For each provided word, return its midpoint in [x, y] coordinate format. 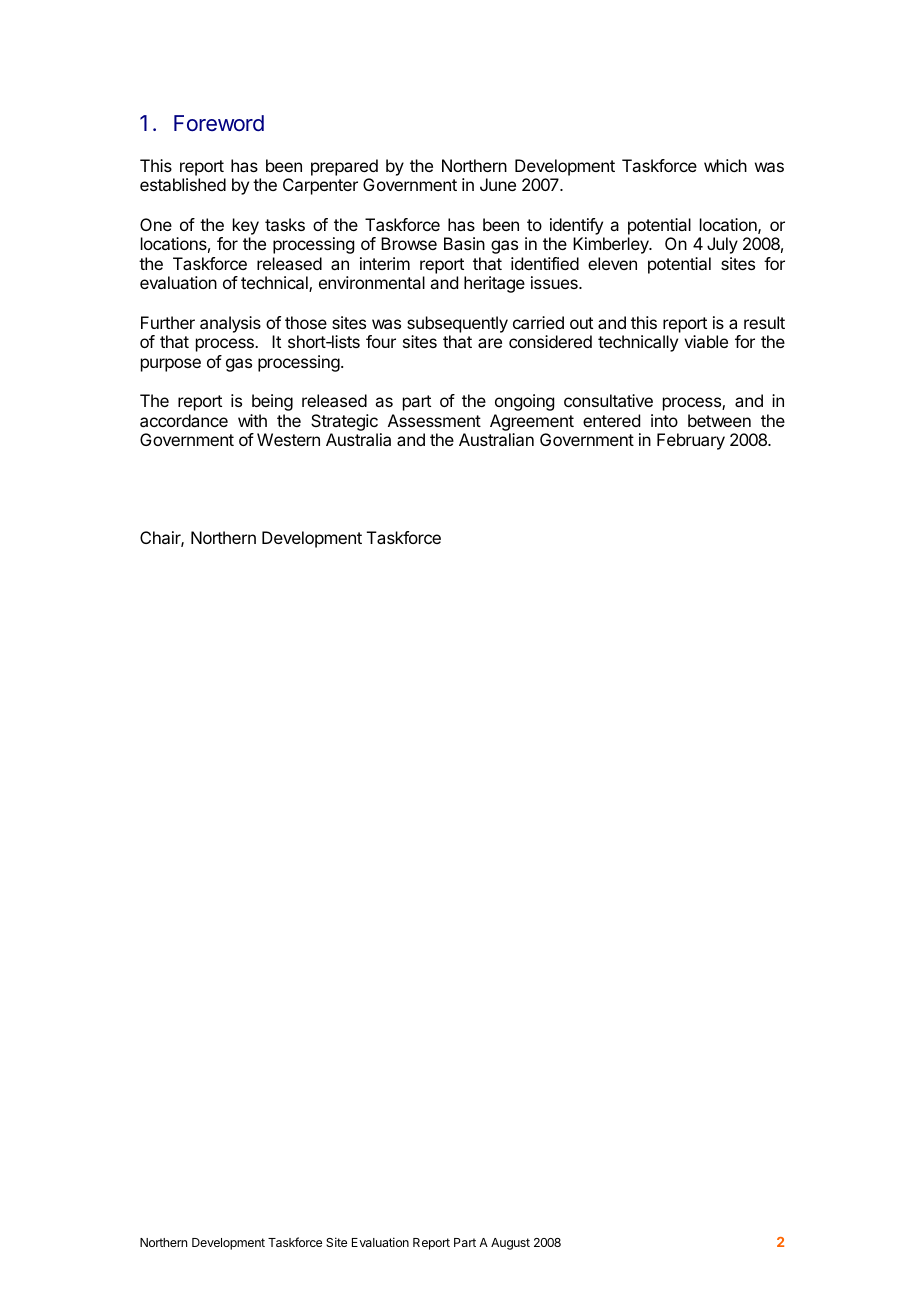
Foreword [219, 123]
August [510, 1244]
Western [288, 439]
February [691, 441]
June [498, 184]
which [725, 165]
